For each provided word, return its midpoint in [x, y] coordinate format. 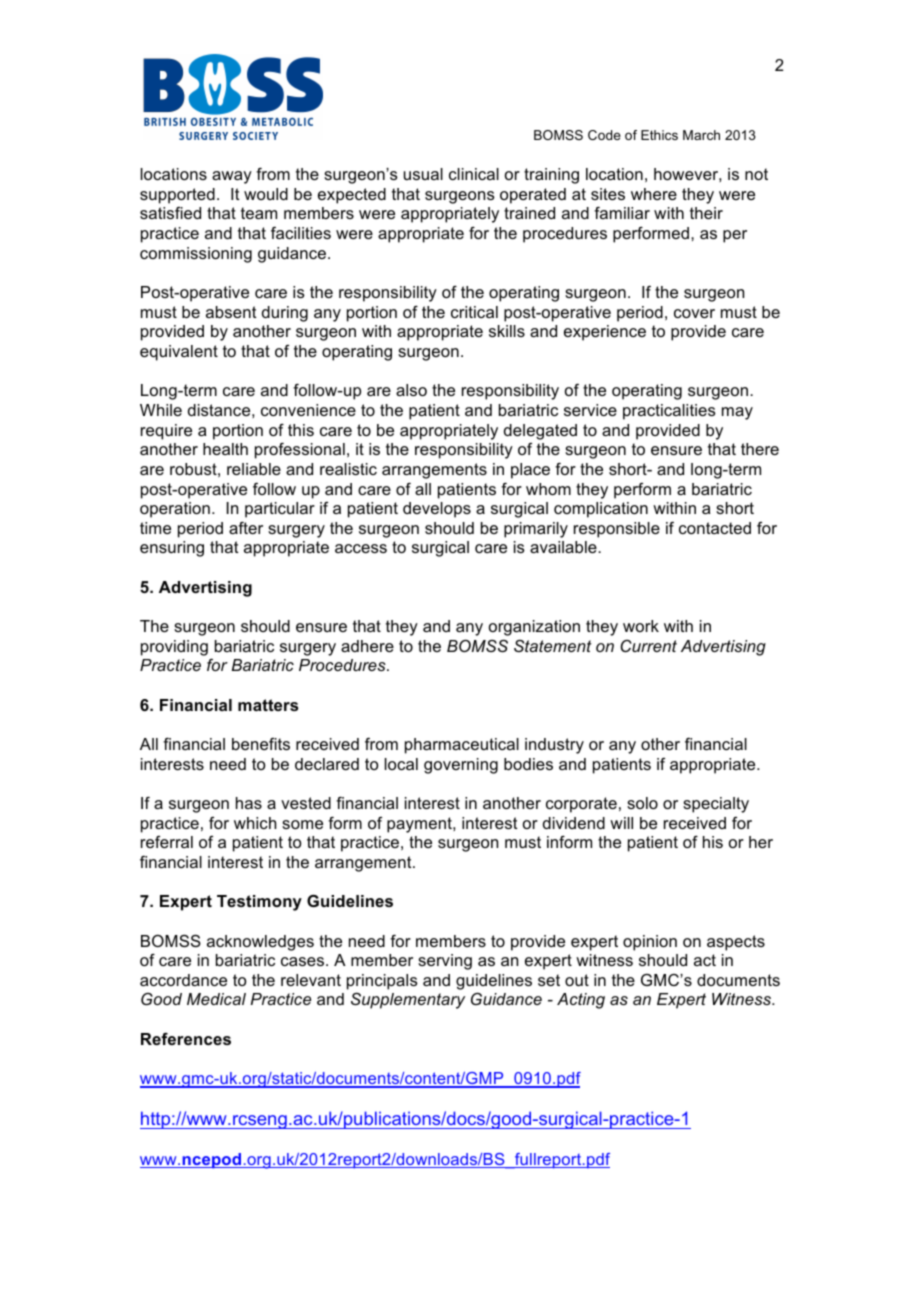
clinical [474, 174]
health [225, 449]
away [232, 177]
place [530, 471]
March [701, 135]
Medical [216, 999]
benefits [261, 744]
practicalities [669, 412]
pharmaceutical [462, 746]
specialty [716, 805]
